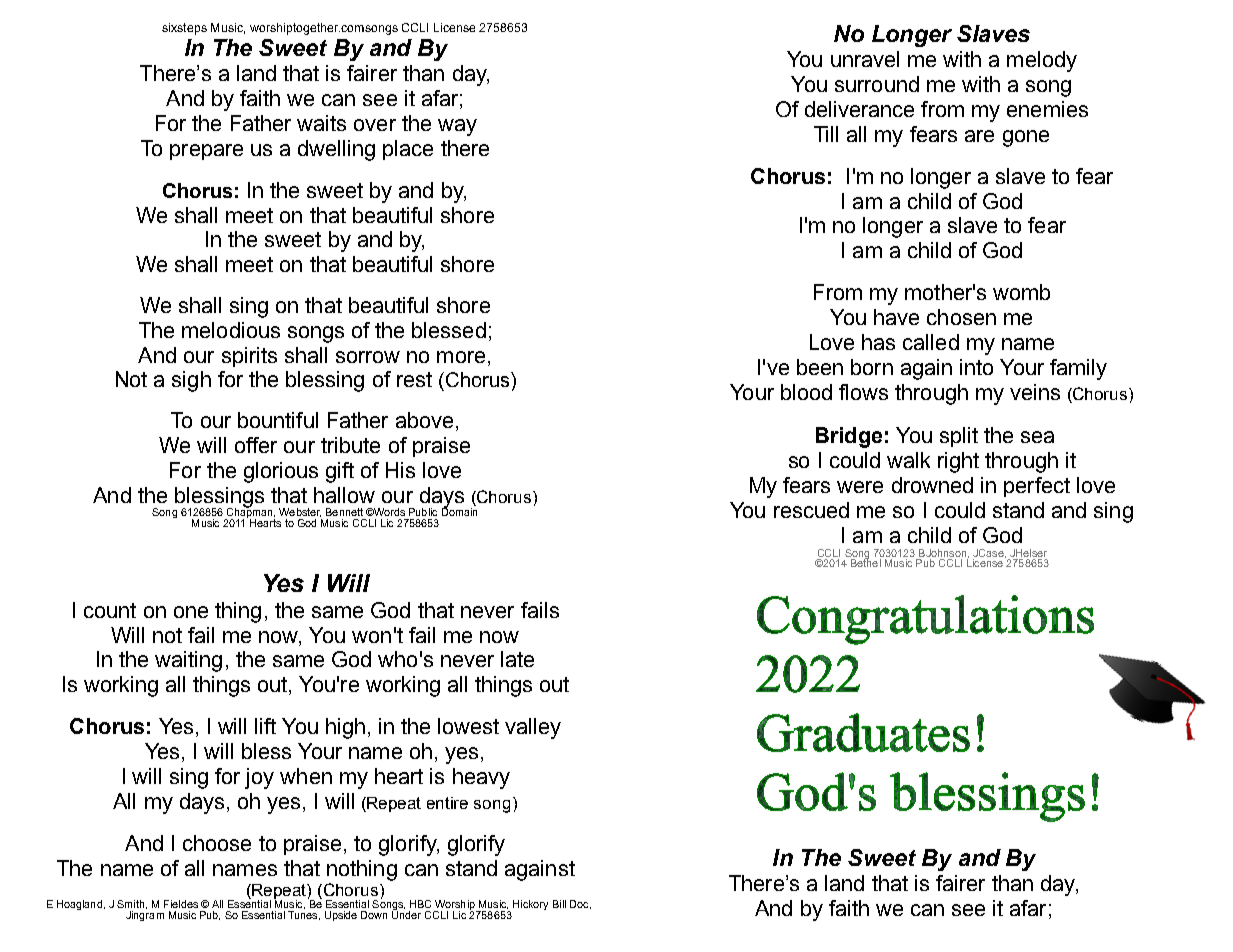 This page has height=952, width=1233. I want to click on waits, so click(321, 123).
